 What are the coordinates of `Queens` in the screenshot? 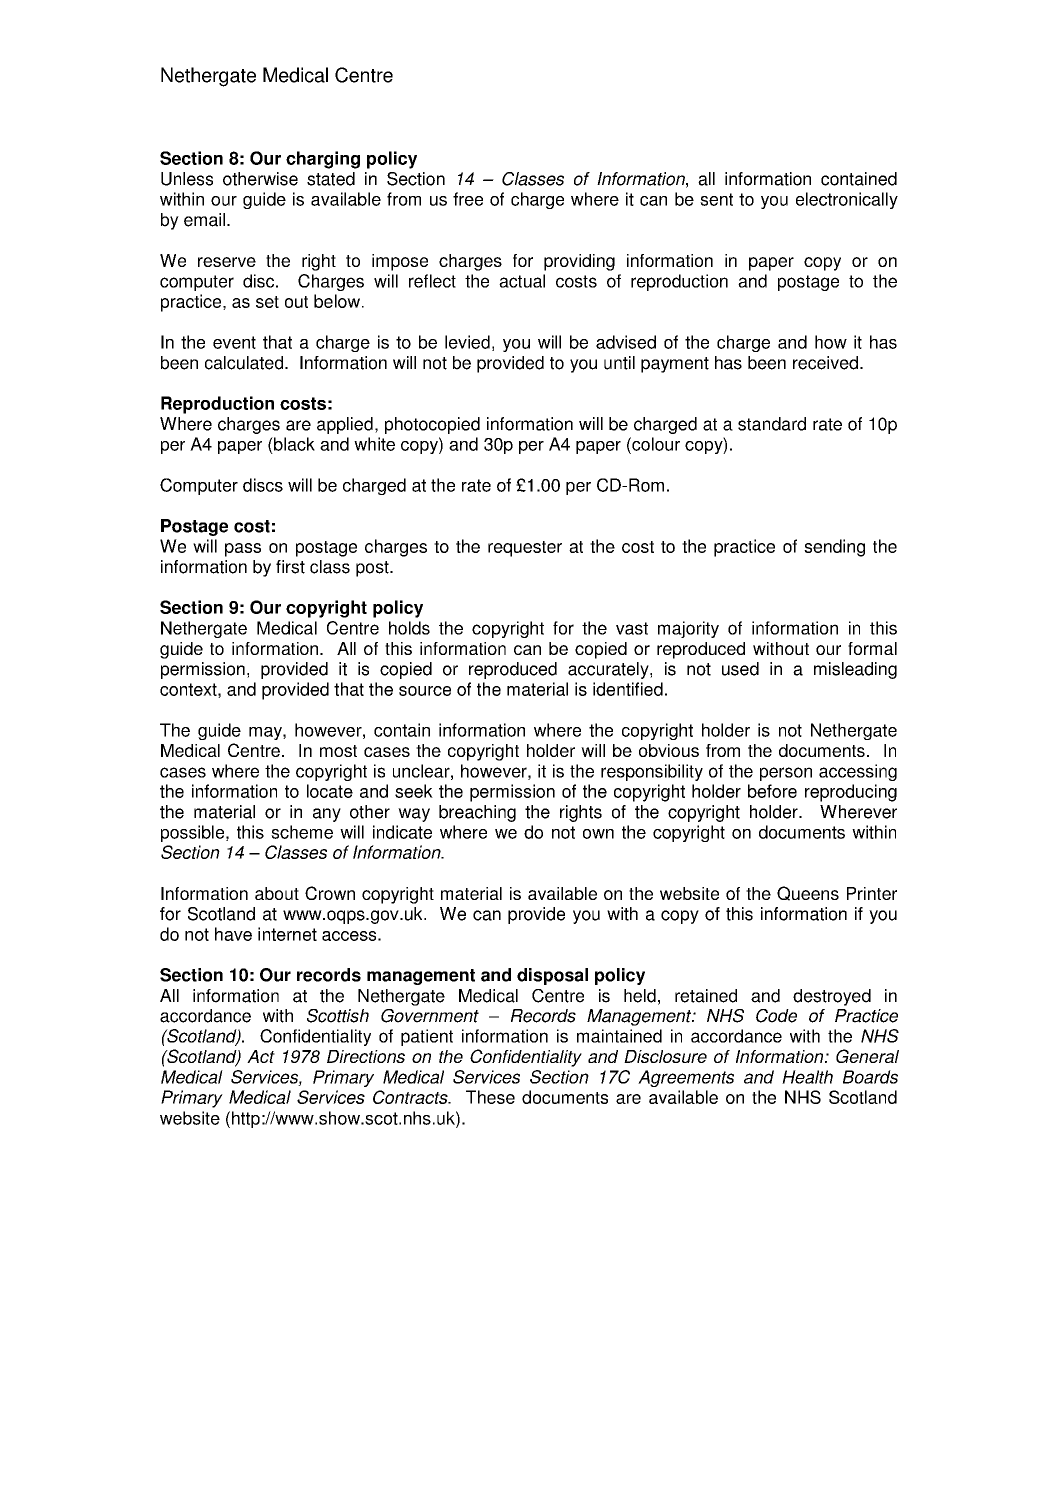 It's located at (808, 893).
